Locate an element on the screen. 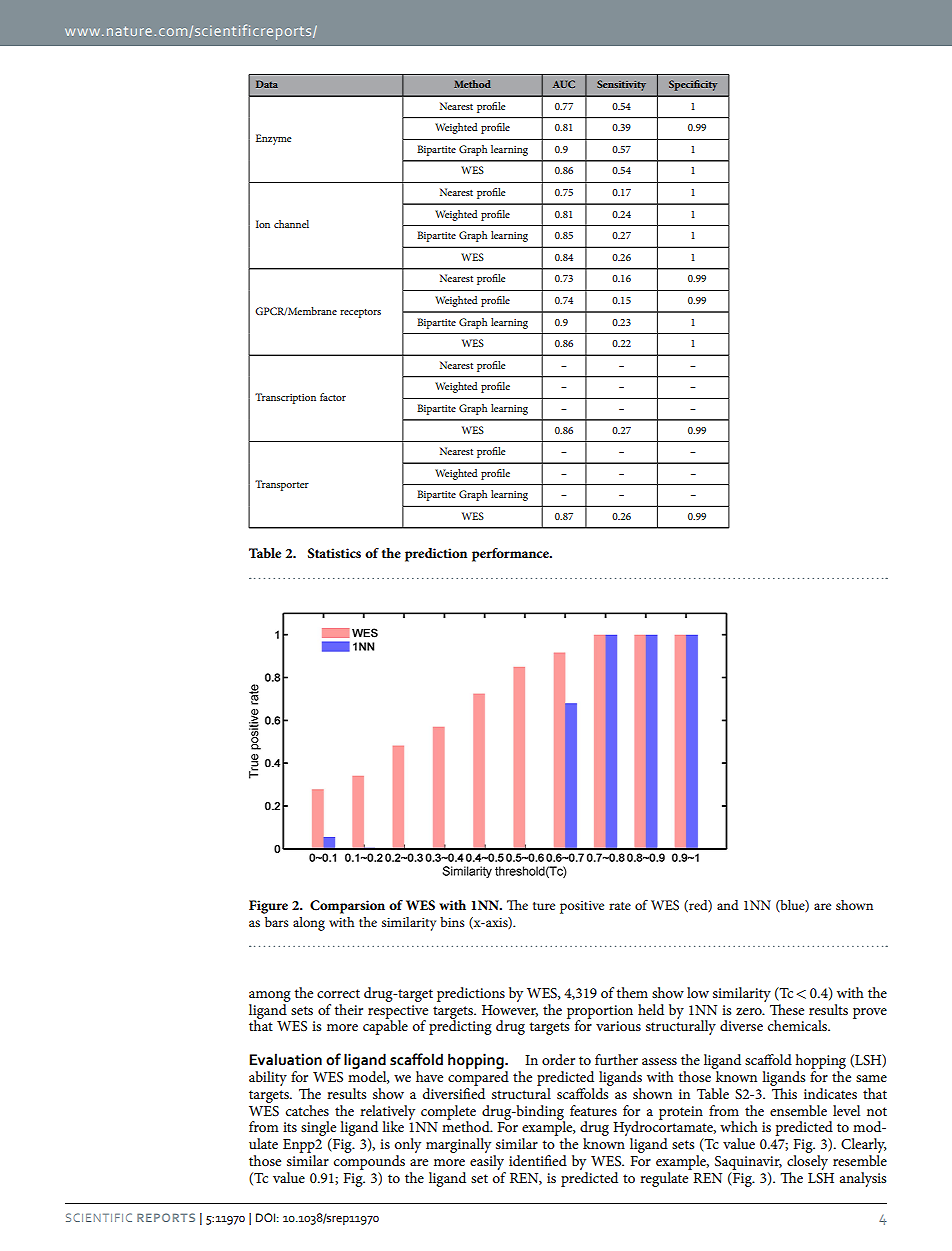 This screenshot has height=1251, width=952. rate is located at coordinates (620, 906).
